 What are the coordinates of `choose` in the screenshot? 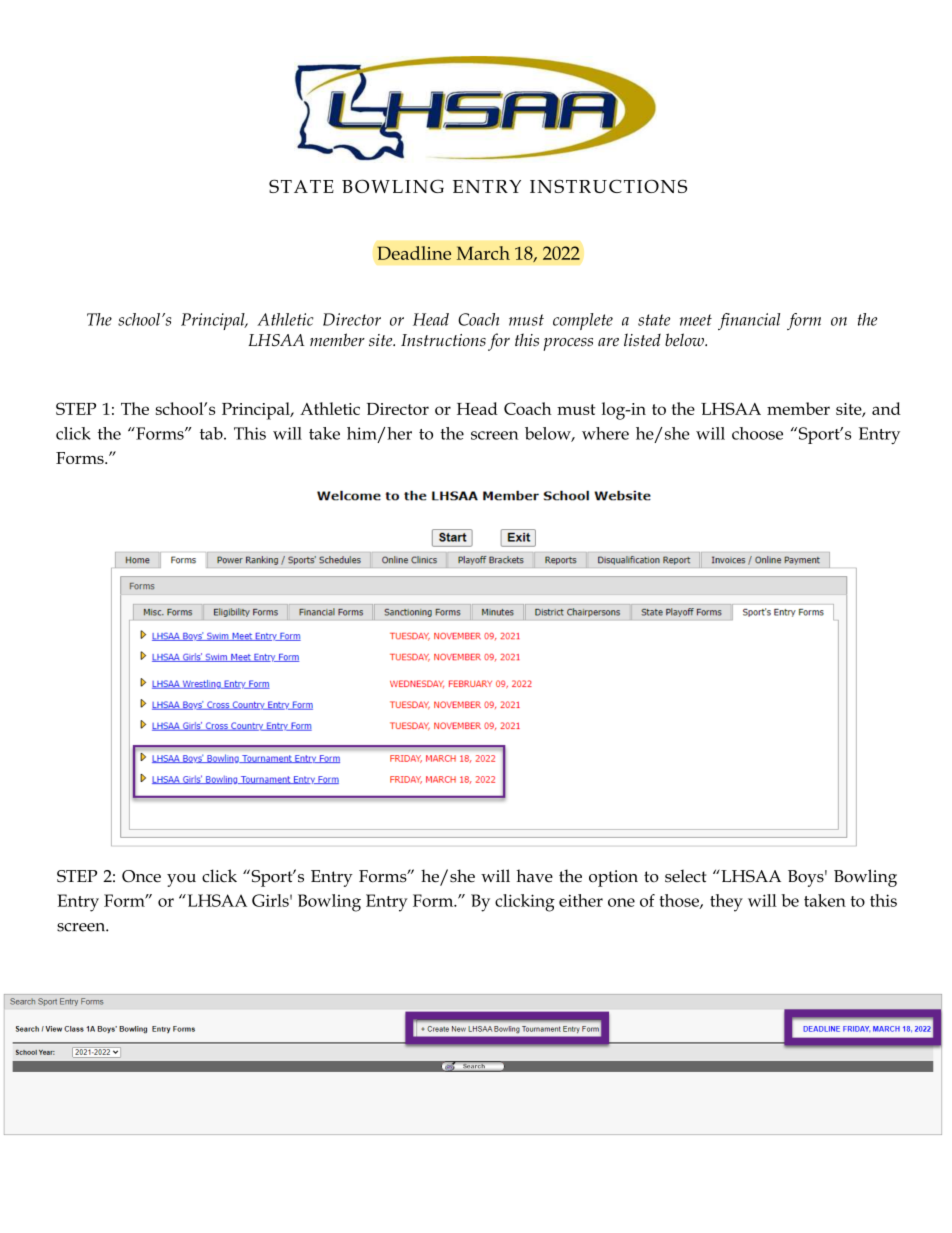 It's located at (757, 433).
